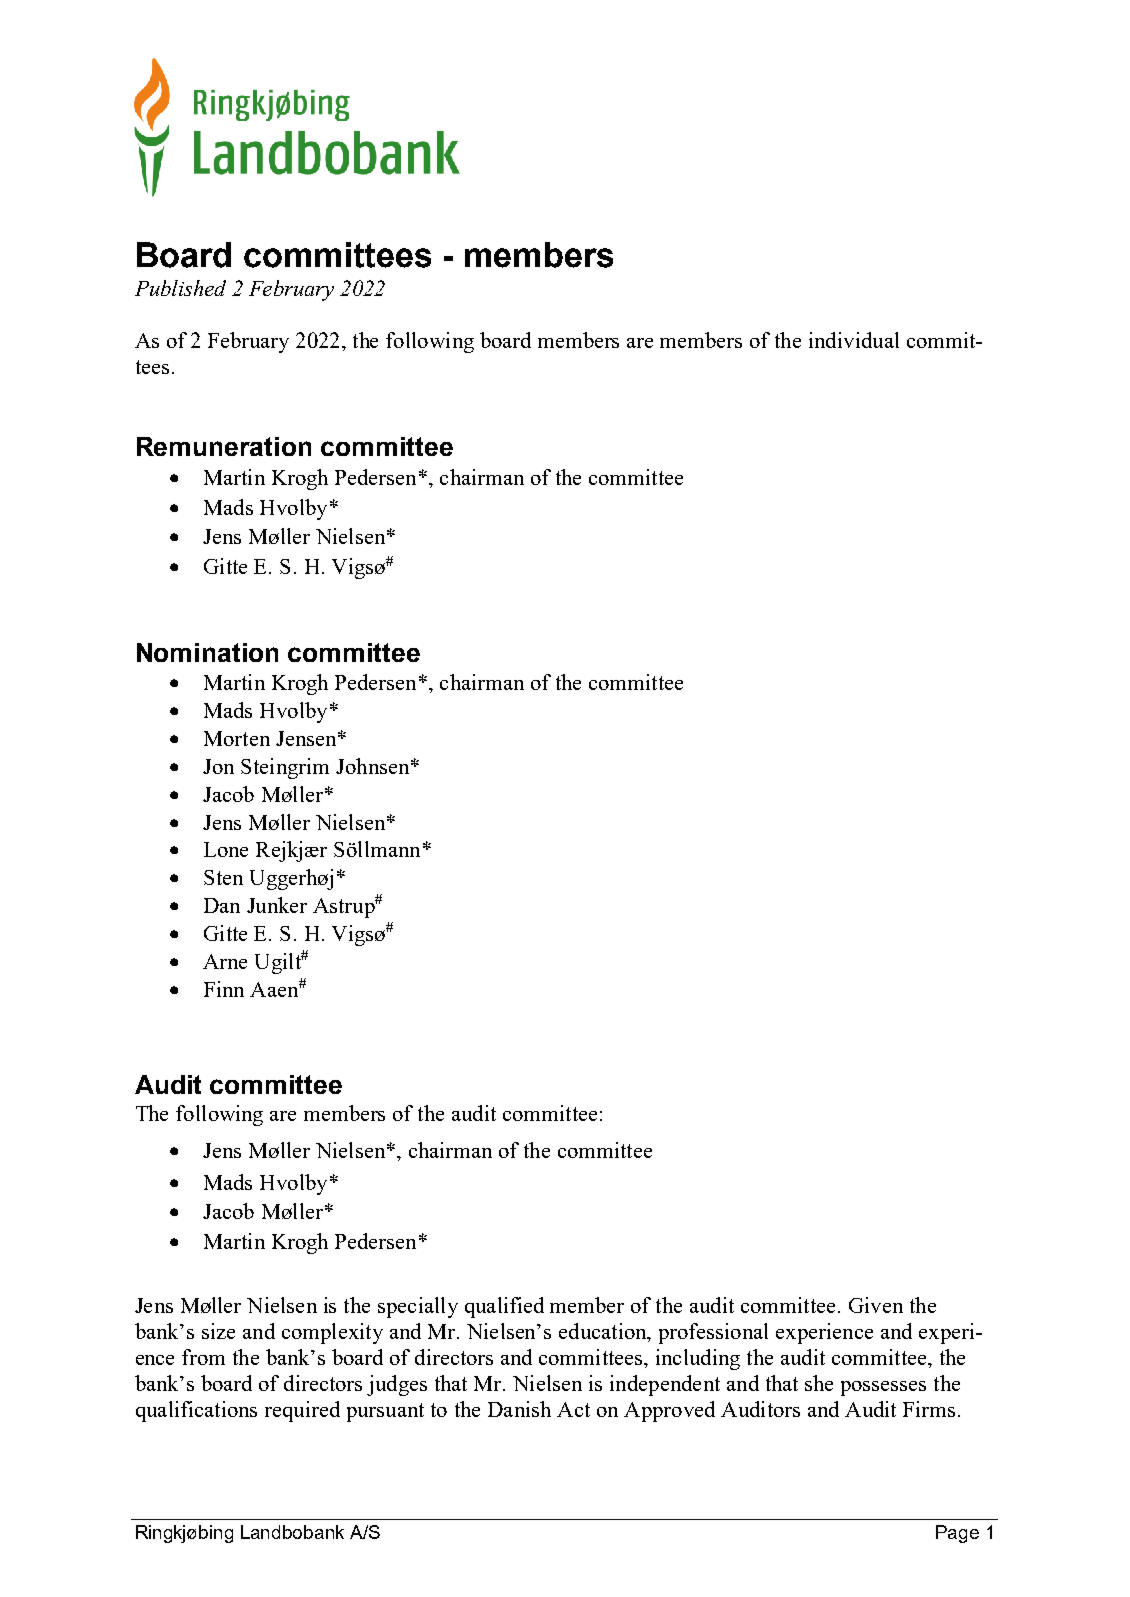  What do you see at coordinates (876, 1305) in the screenshot?
I see `Given` at bounding box center [876, 1305].
